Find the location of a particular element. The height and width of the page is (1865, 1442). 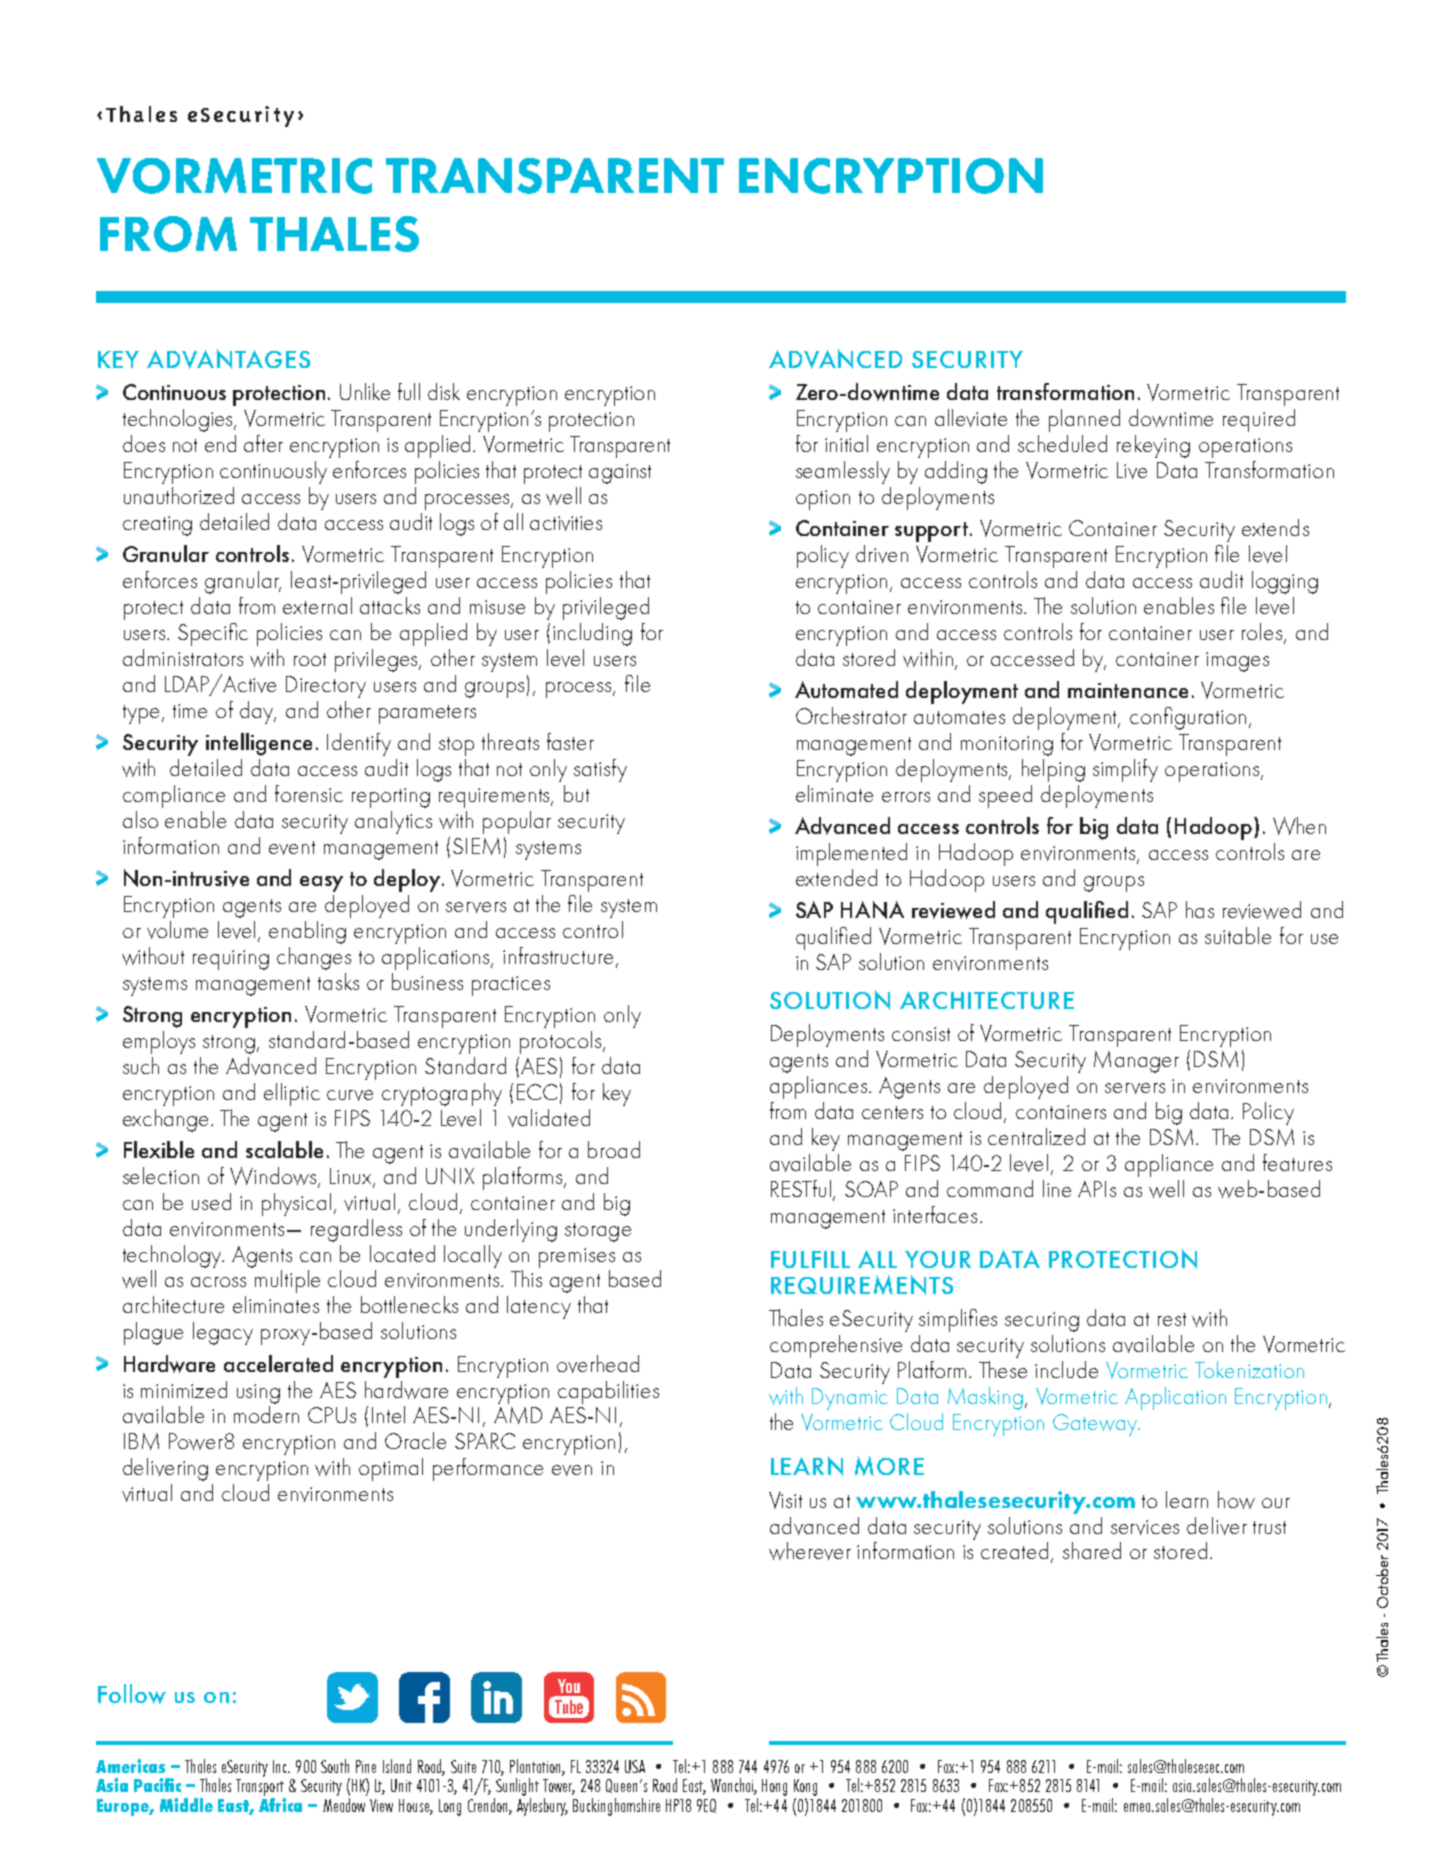

after is located at coordinates (263, 443).
